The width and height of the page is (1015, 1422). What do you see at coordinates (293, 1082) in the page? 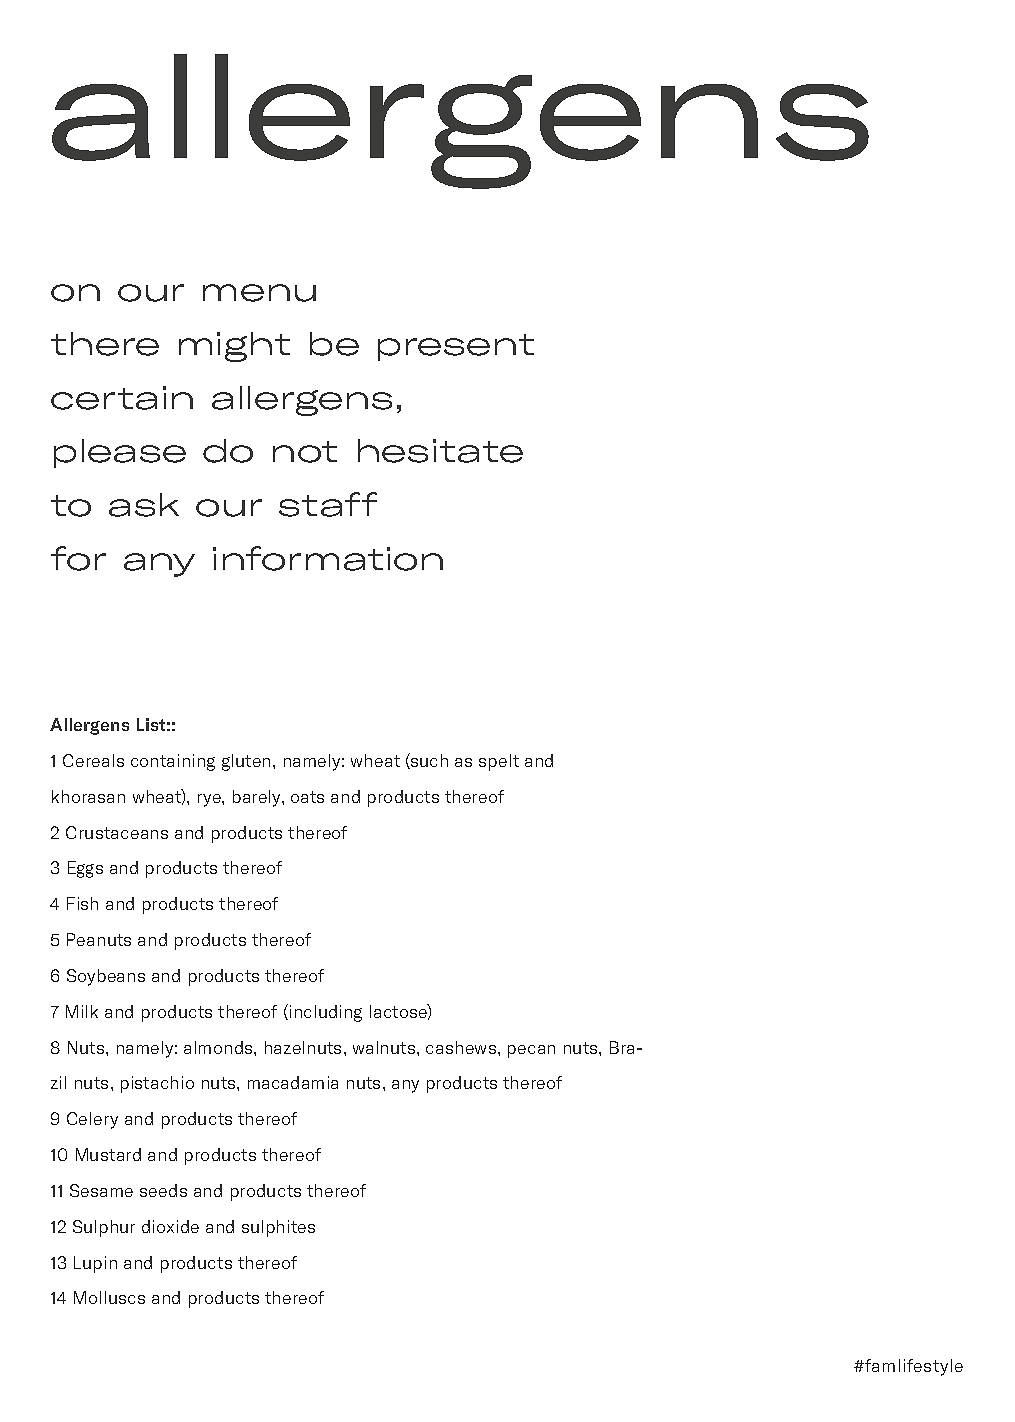
I see `macadamia` at bounding box center [293, 1082].
